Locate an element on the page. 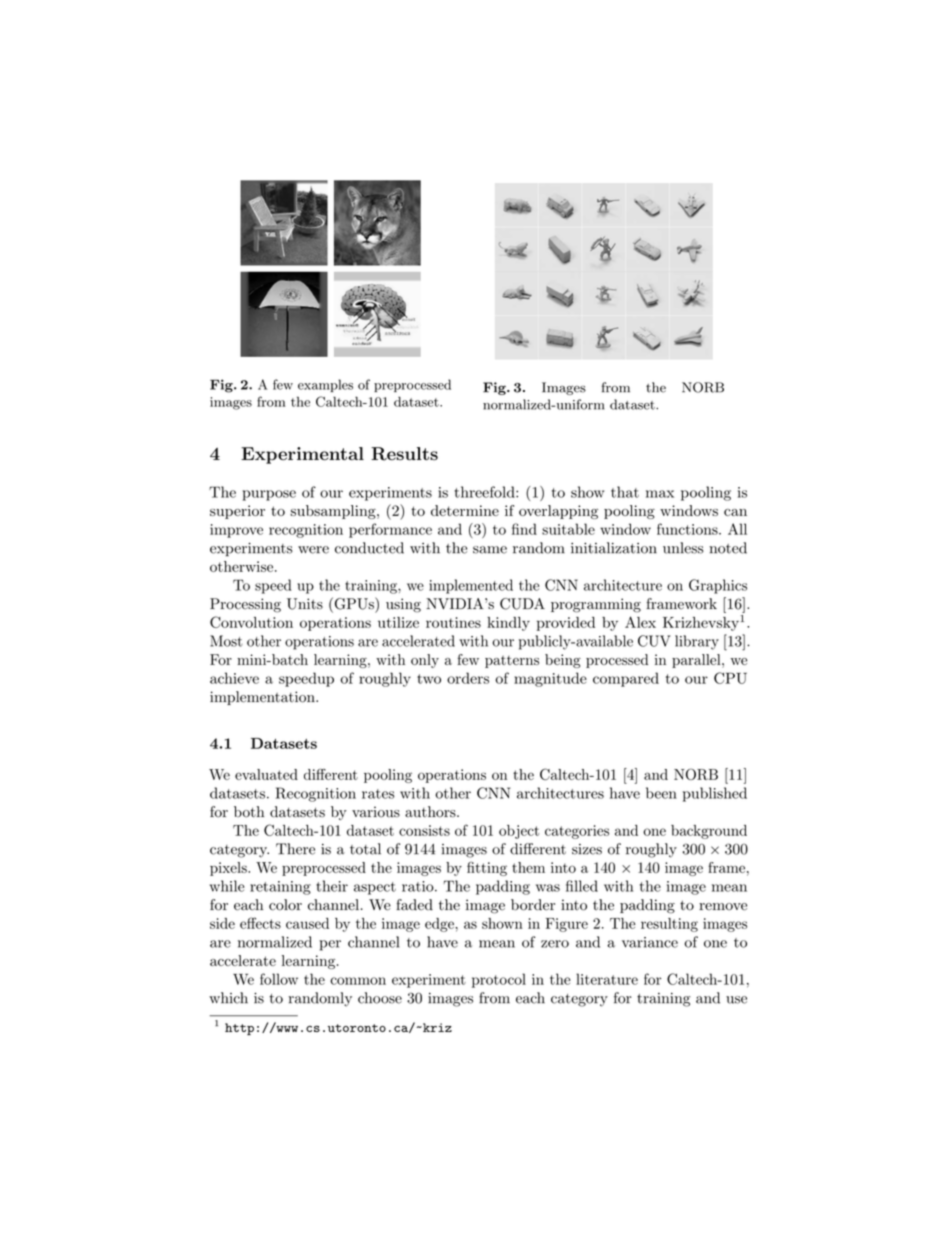  examples is located at coordinates (325, 385).
